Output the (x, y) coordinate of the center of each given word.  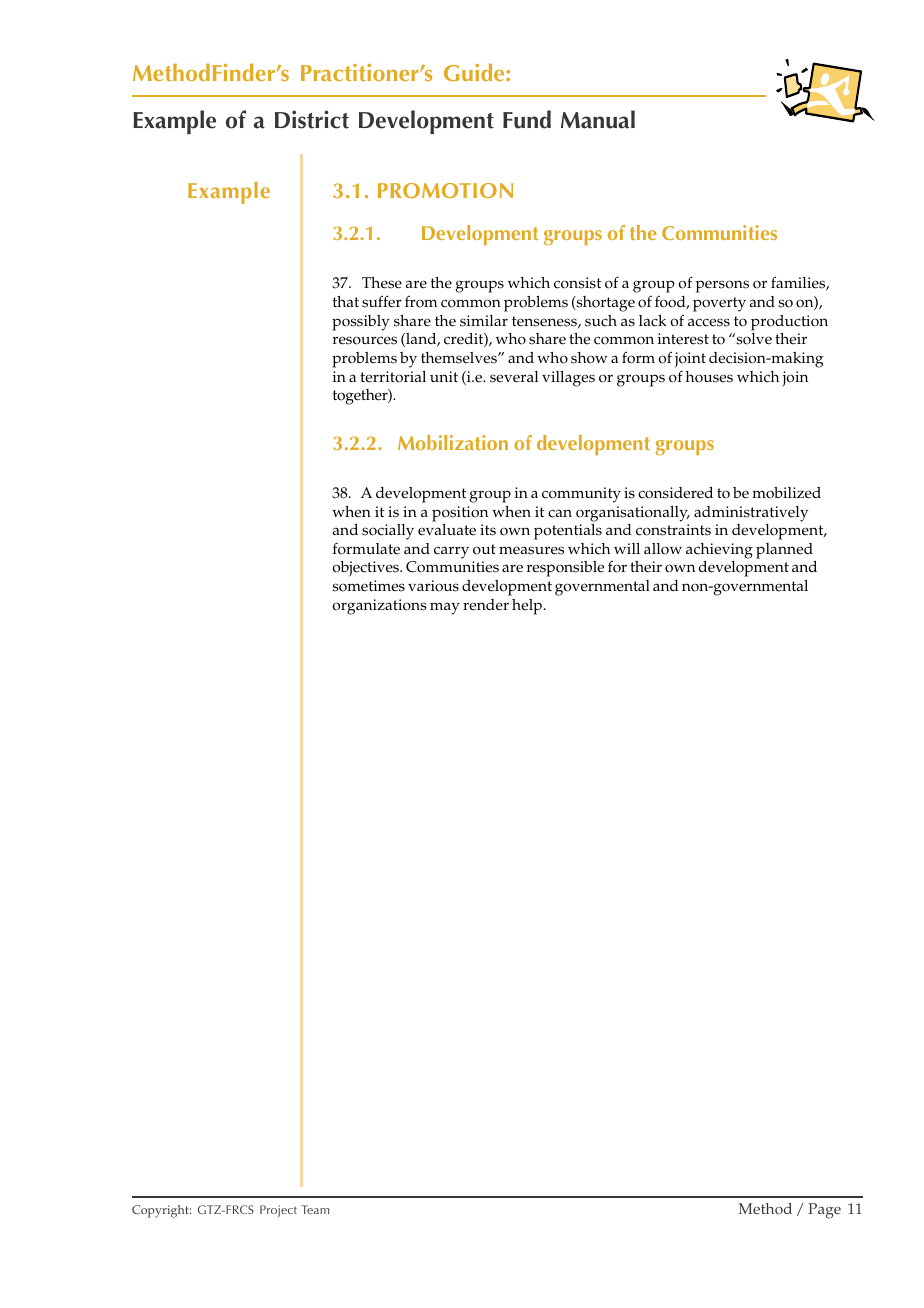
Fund (527, 119)
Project (278, 1211)
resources (365, 340)
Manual (598, 119)
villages (568, 379)
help (527, 607)
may (445, 608)
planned (784, 551)
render (486, 605)
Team (315, 1209)
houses (709, 377)
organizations (379, 607)
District (312, 119)
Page (824, 1211)
